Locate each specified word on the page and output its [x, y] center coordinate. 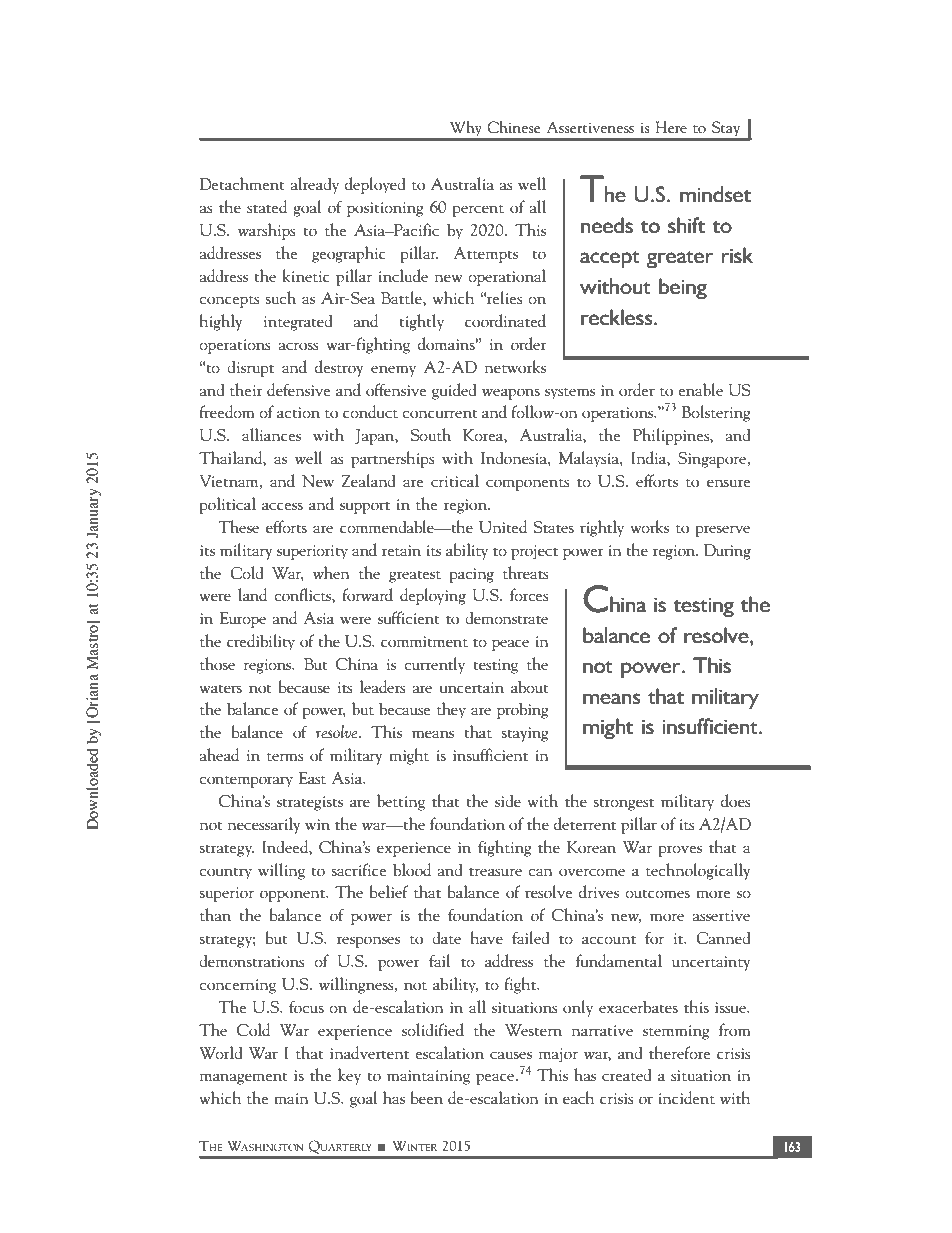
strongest [623, 804]
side [508, 800]
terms [285, 756]
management [243, 1078]
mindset [715, 194]
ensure [728, 483]
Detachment [242, 183]
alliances [271, 434]
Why [466, 130]
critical [455, 480]
